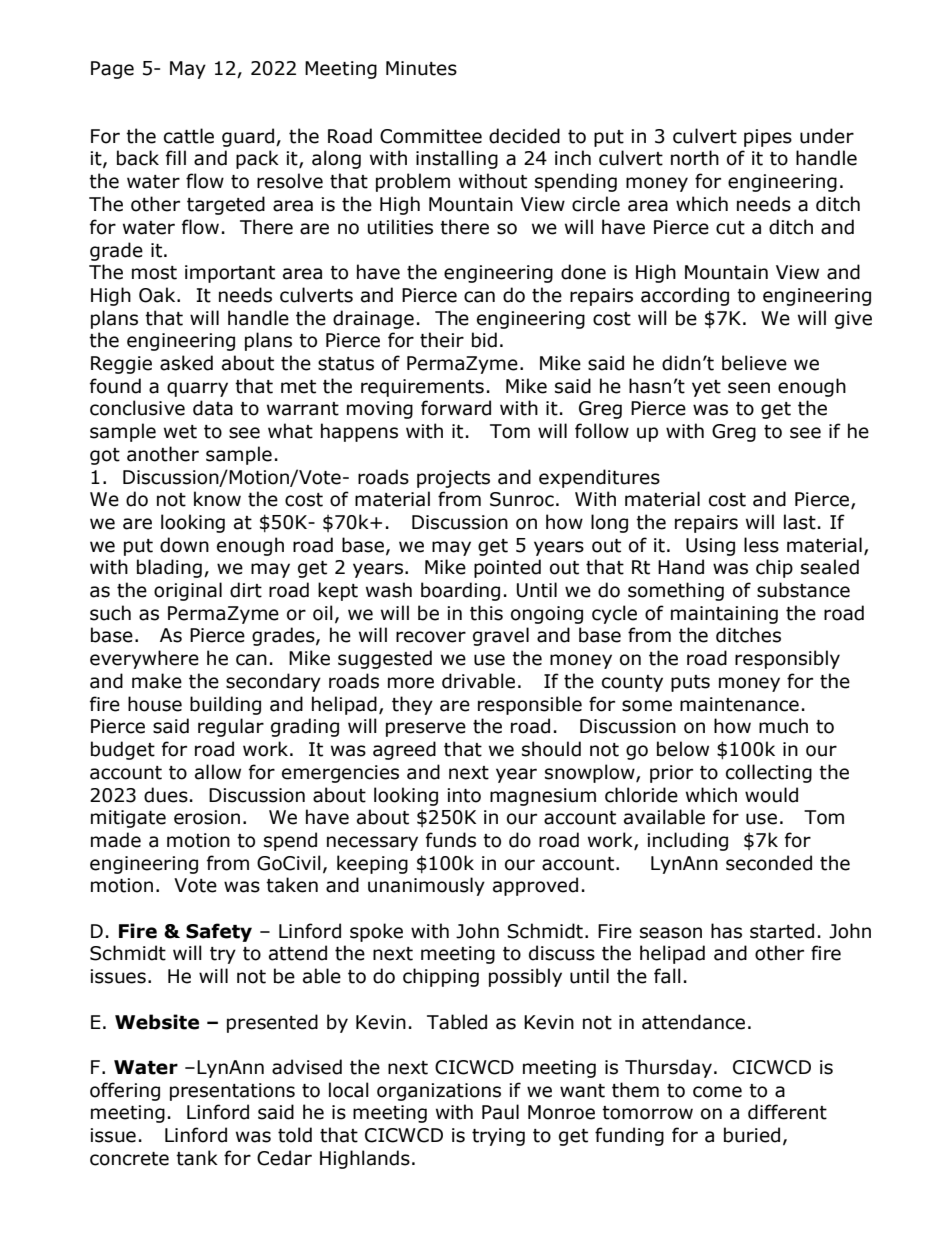 This image has width=952, height=1233. What do you see at coordinates (207, 817) in the image?
I see `erosion` at bounding box center [207, 817].
